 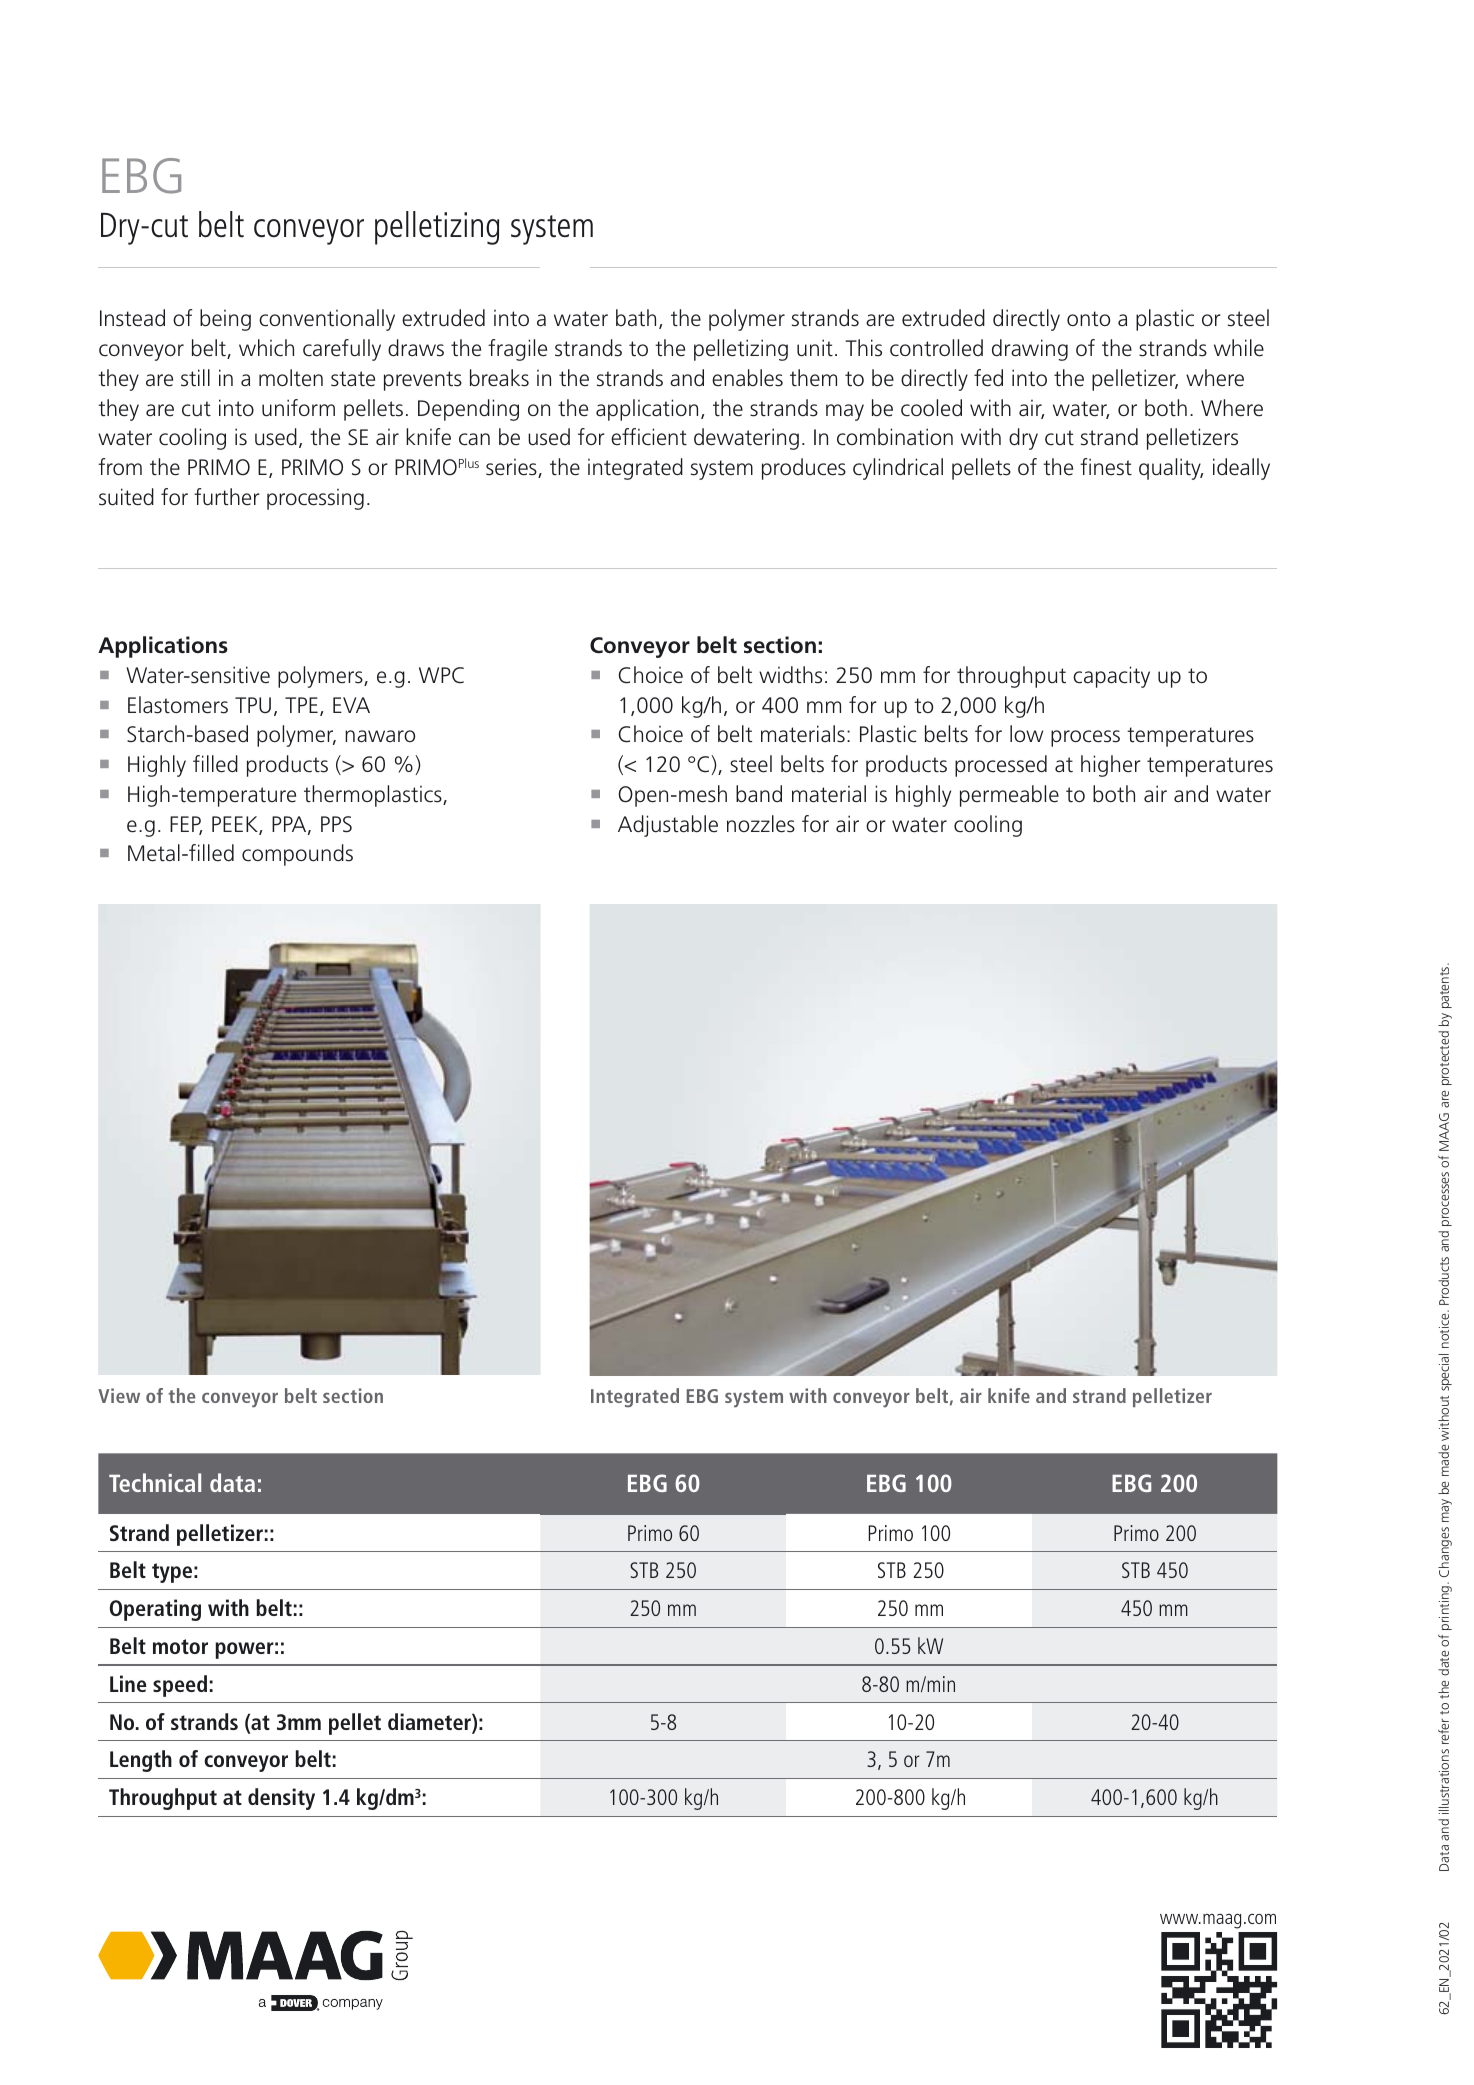 What do you see at coordinates (281, 1799) in the document?
I see `density` at bounding box center [281, 1799].
